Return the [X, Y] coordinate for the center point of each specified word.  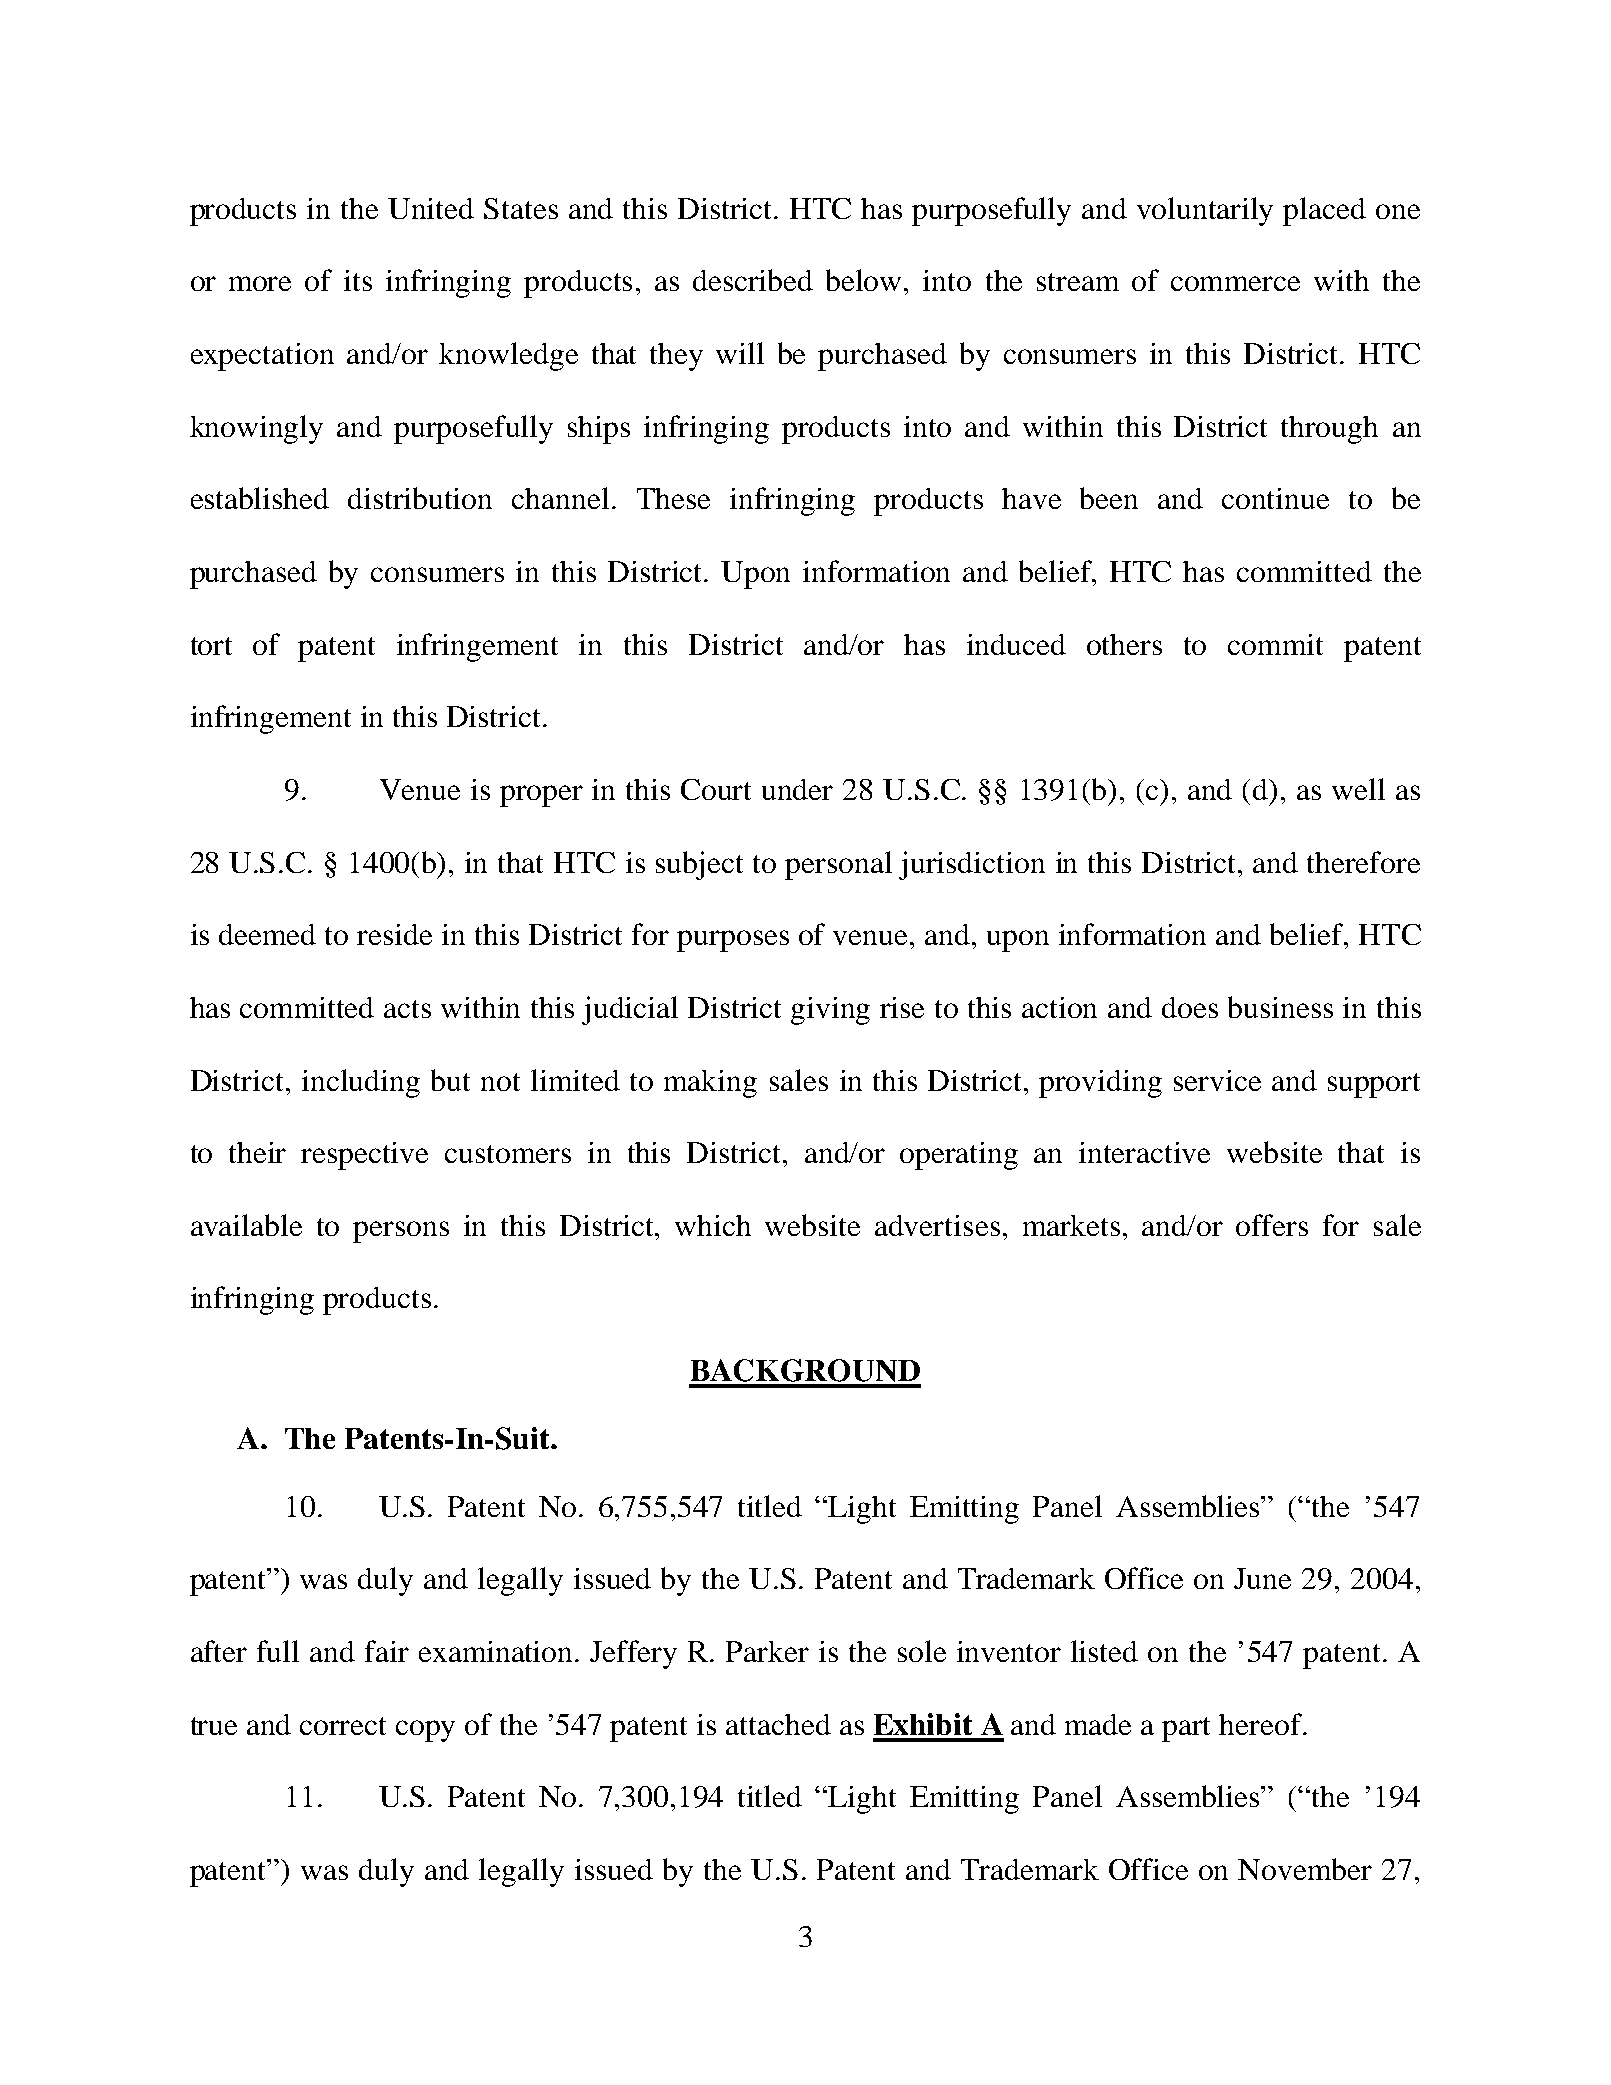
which [713, 1225]
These [673, 498]
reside [394, 934]
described [753, 280]
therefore [1363, 862]
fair [387, 1651]
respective [364, 1156]
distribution [420, 498]
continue [1275, 498]
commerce [1235, 283]
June [1262, 1578]
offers [1272, 1225]
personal [838, 865]
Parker [767, 1651]
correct [343, 1726]
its [358, 280]
